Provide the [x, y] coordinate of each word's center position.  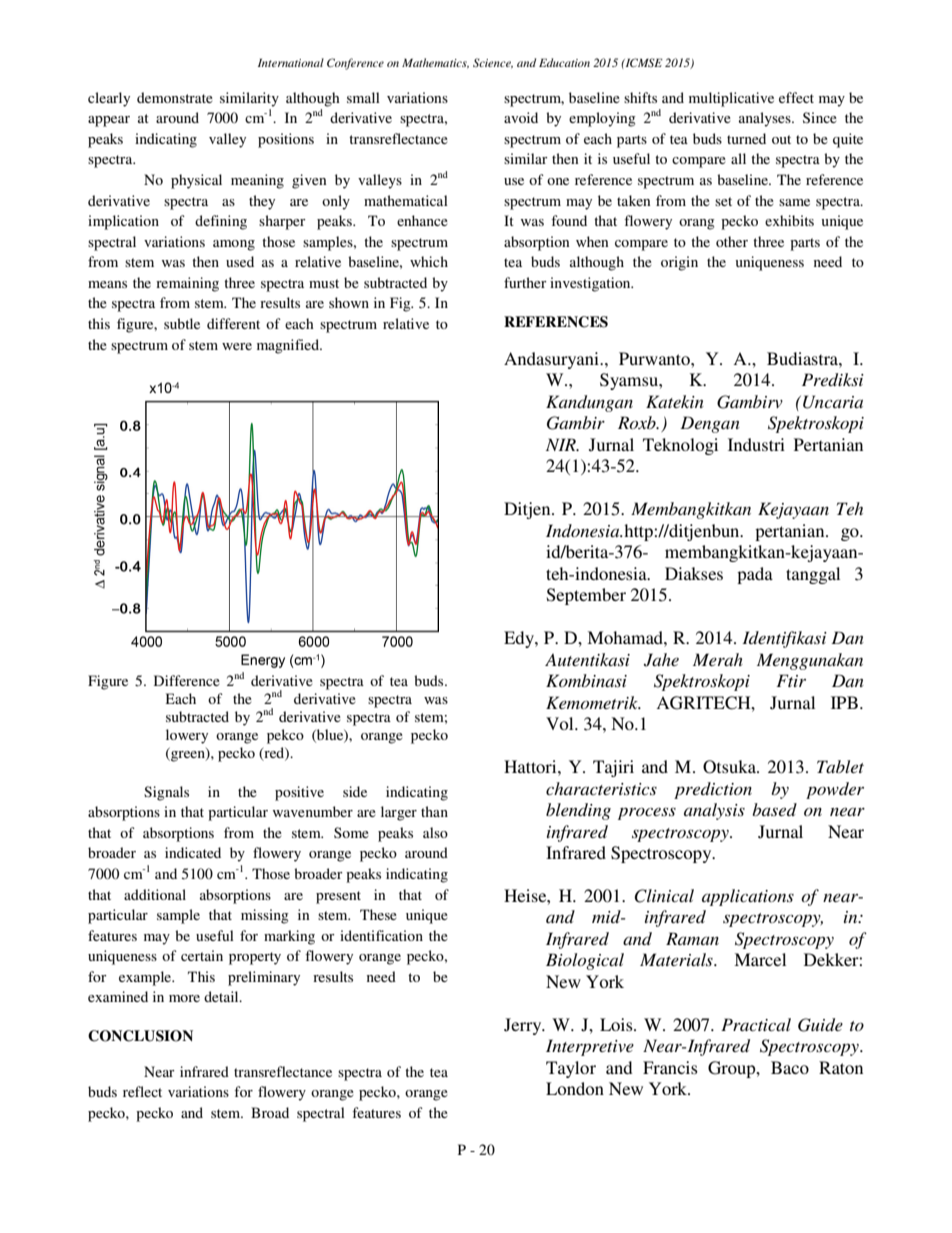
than [434, 811]
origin [679, 263]
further [525, 282]
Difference [187, 680]
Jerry [524, 1026]
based [774, 809]
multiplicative [731, 99]
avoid [521, 117]
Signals [166, 793]
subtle [182, 323]
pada [755, 575]
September [586, 596]
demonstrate [175, 97]
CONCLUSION [140, 1036]
